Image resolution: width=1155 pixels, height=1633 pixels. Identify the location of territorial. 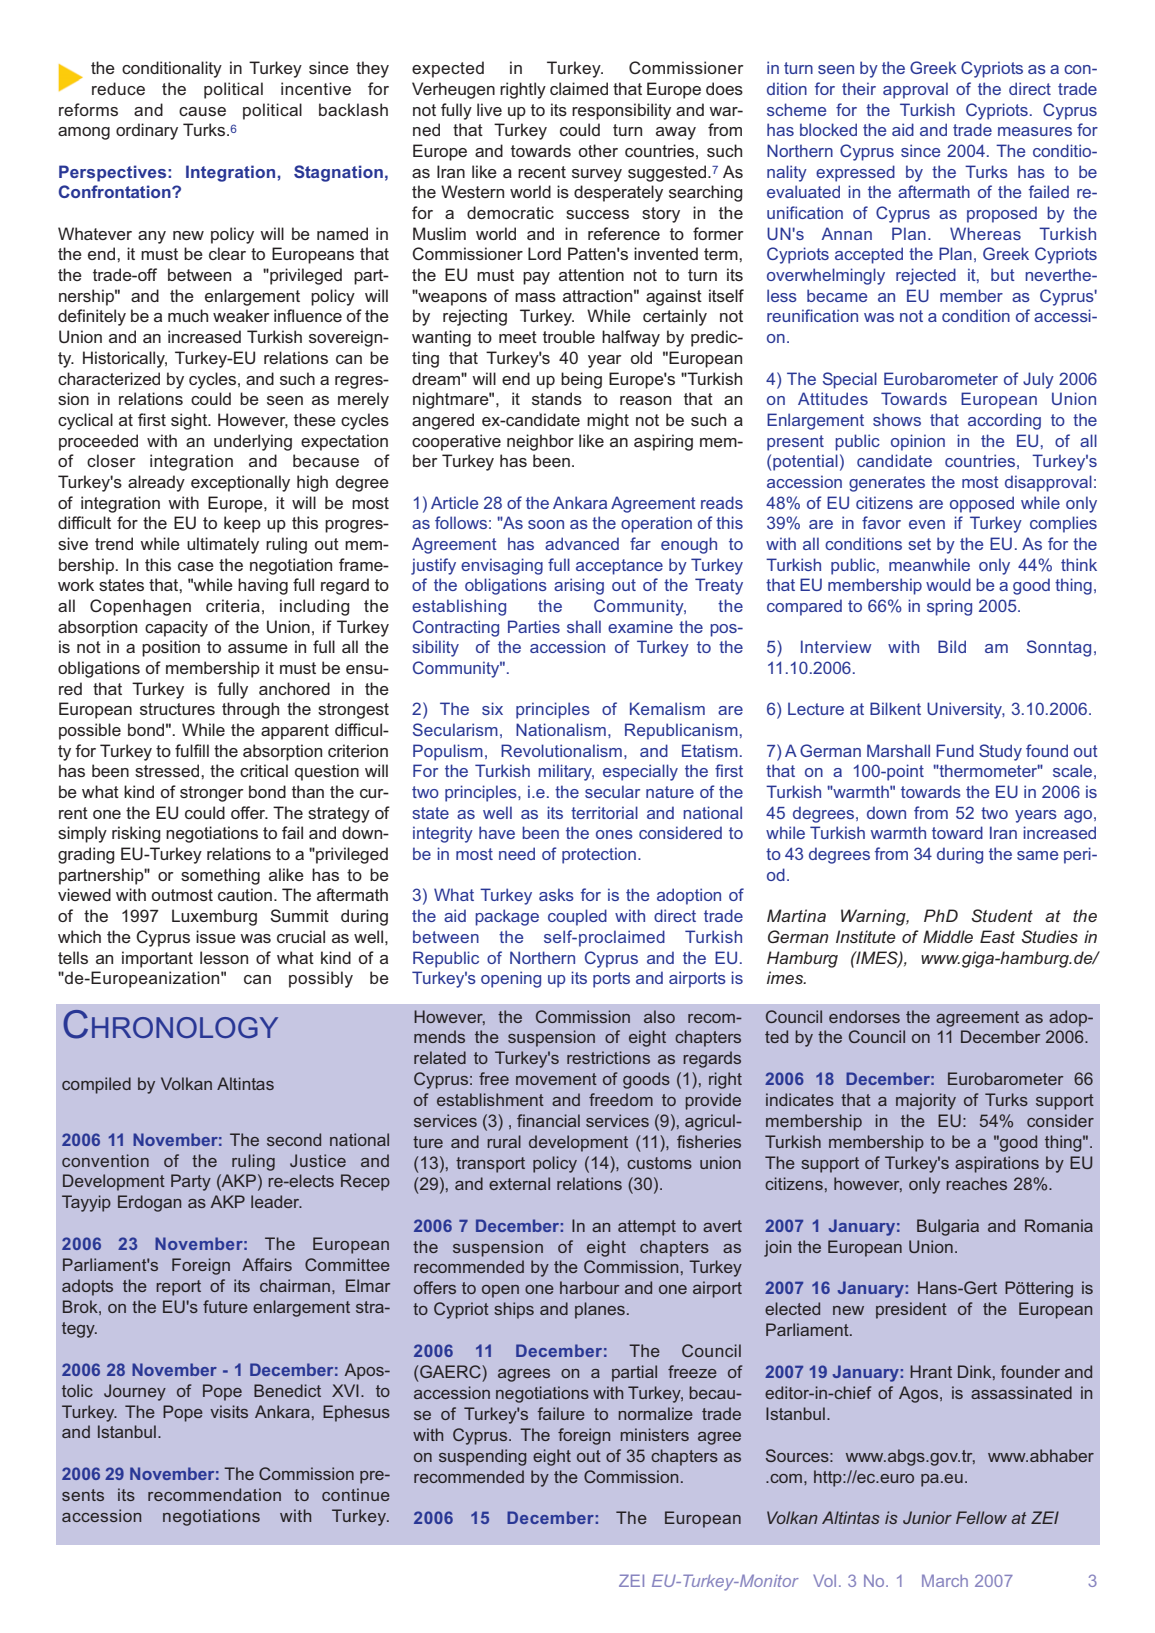
(604, 812).
